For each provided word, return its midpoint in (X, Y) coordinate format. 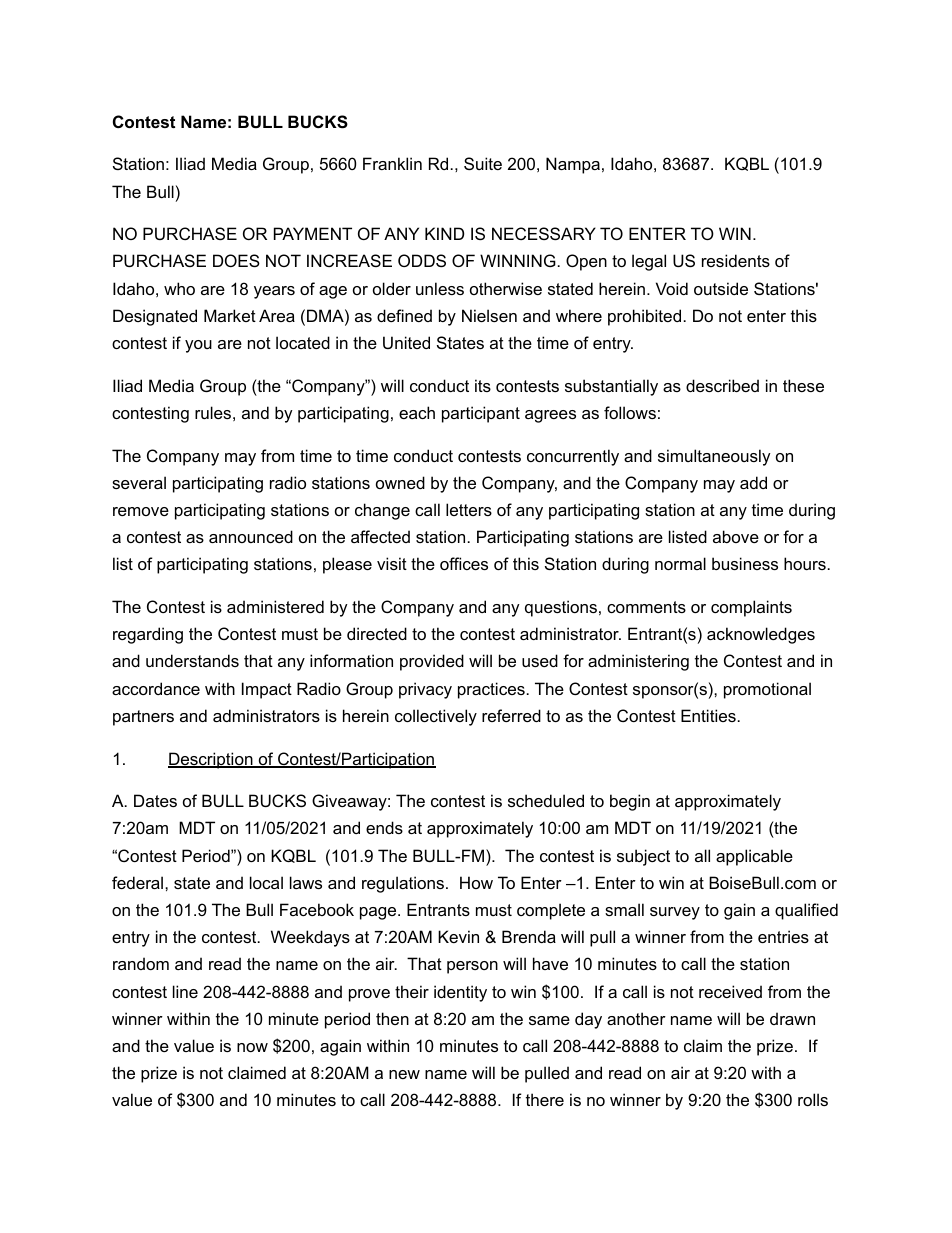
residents (736, 260)
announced (251, 536)
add (753, 482)
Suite (483, 163)
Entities (708, 715)
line (185, 991)
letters (469, 509)
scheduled (546, 800)
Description (211, 760)
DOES (236, 260)
